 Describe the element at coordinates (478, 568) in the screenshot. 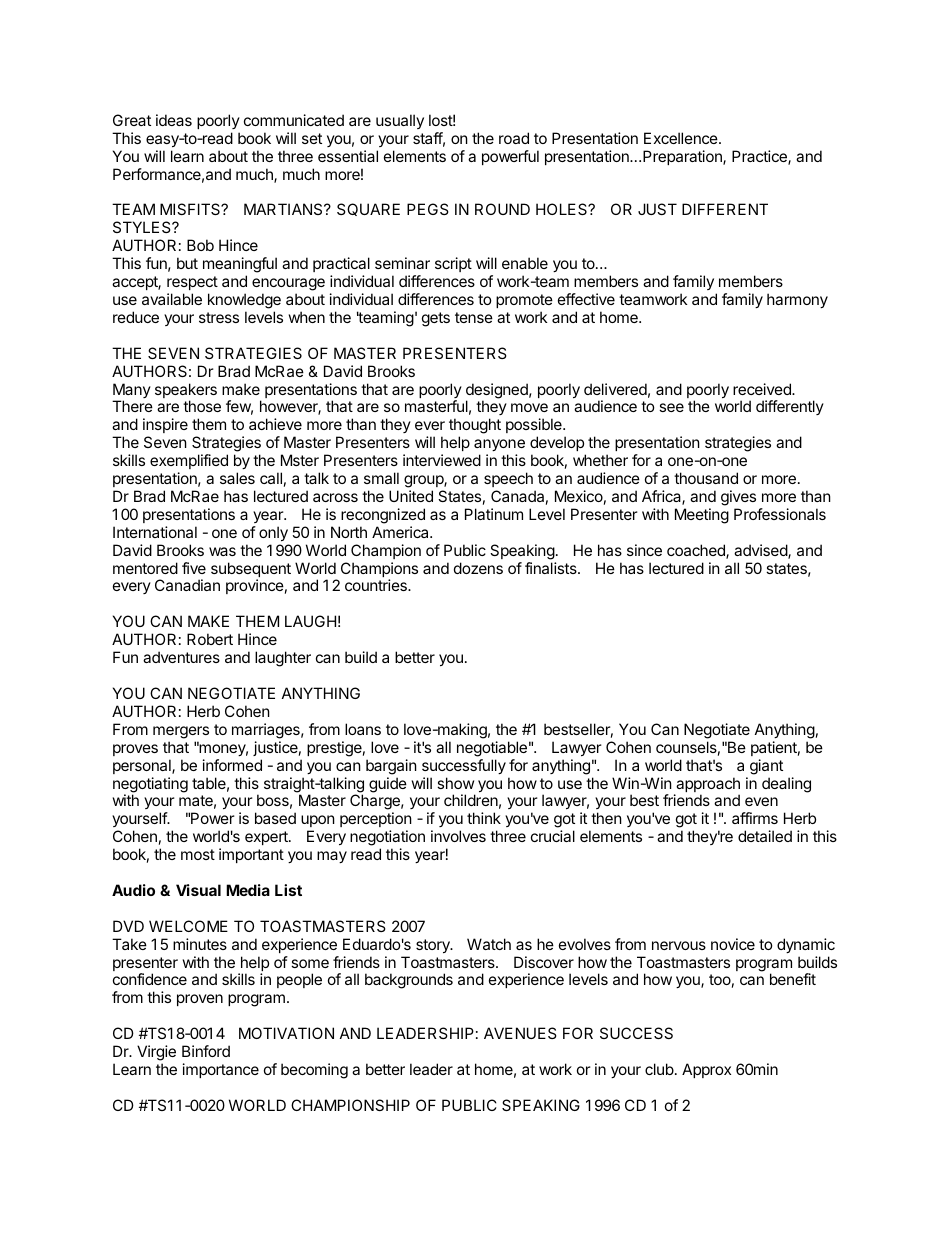

I see `dozens` at that location.
